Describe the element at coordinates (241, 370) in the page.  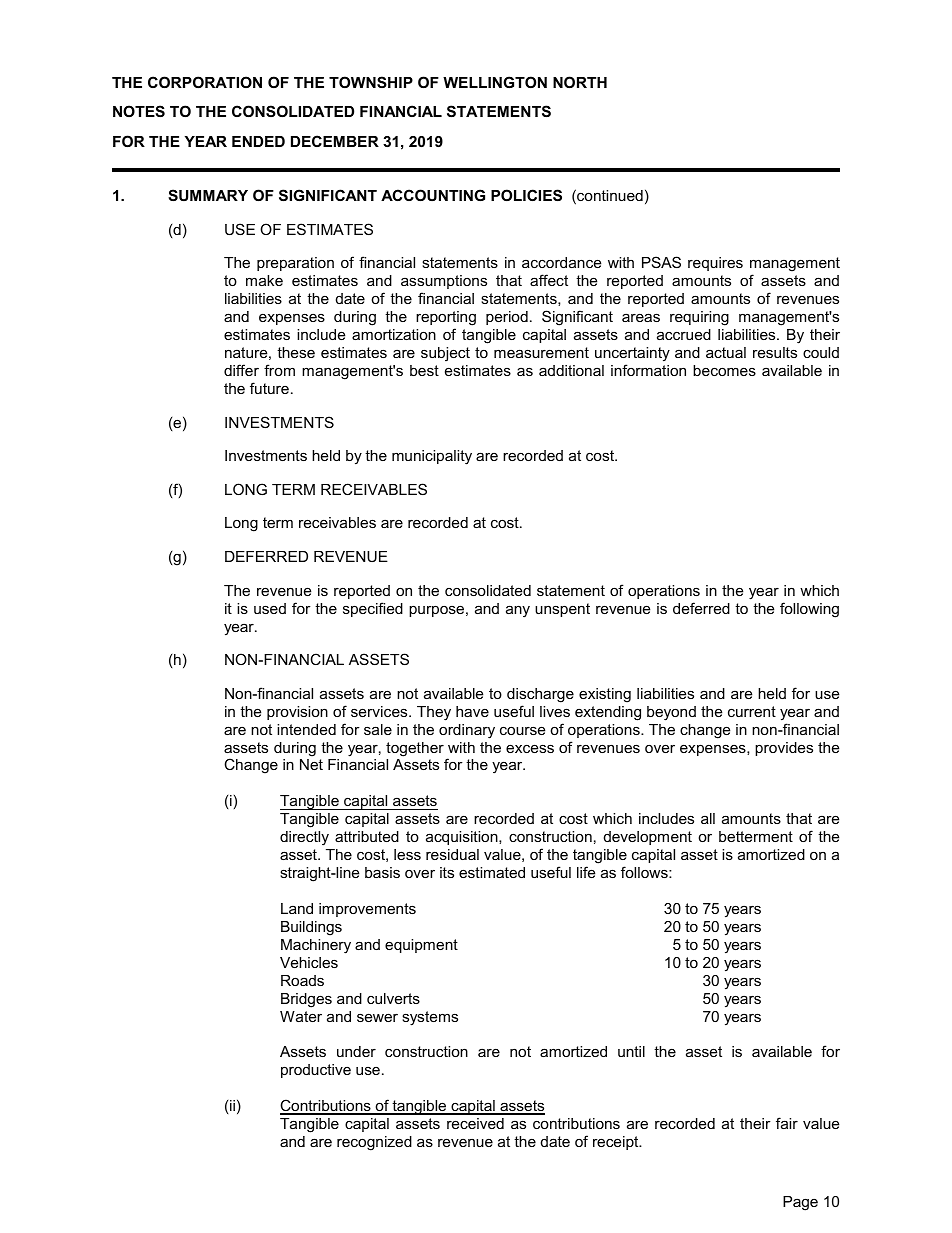
I see `differ` at that location.
